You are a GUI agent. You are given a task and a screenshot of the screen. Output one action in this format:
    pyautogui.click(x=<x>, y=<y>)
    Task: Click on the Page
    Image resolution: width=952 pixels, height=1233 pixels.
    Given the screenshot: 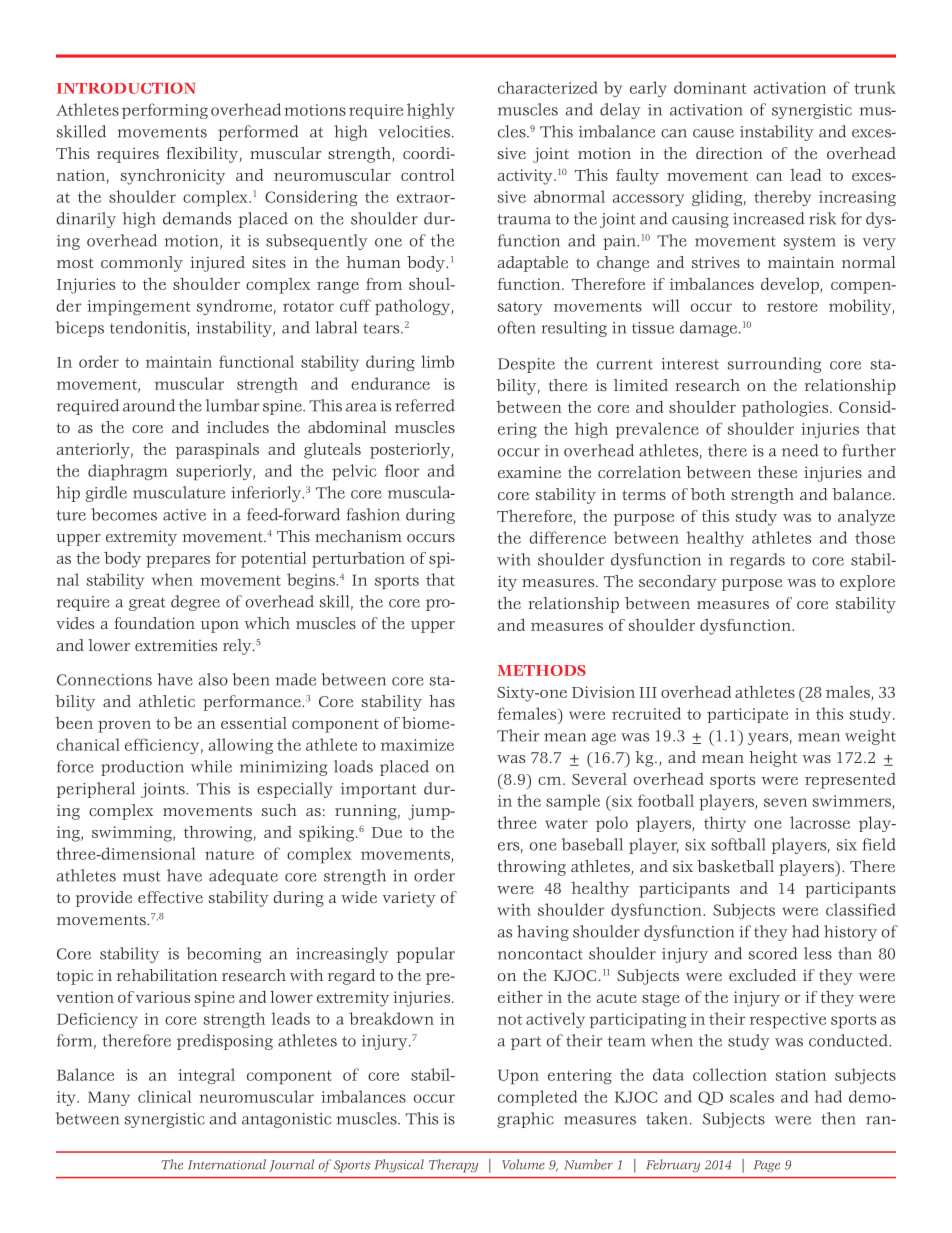 What is the action you would take?
    pyautogui.click(x=767, y=1166)
